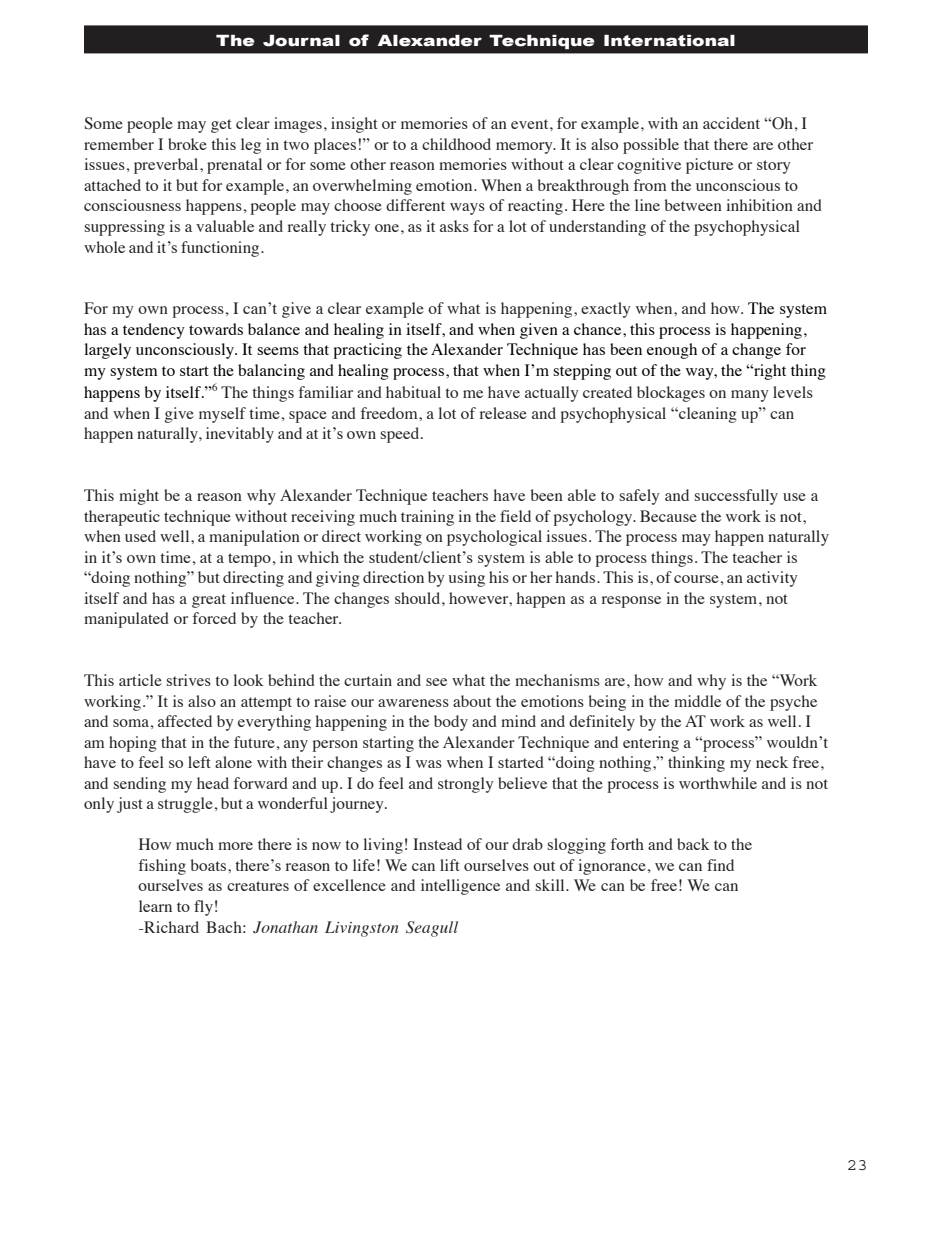  I want to click on enough, so click(672, 351).
